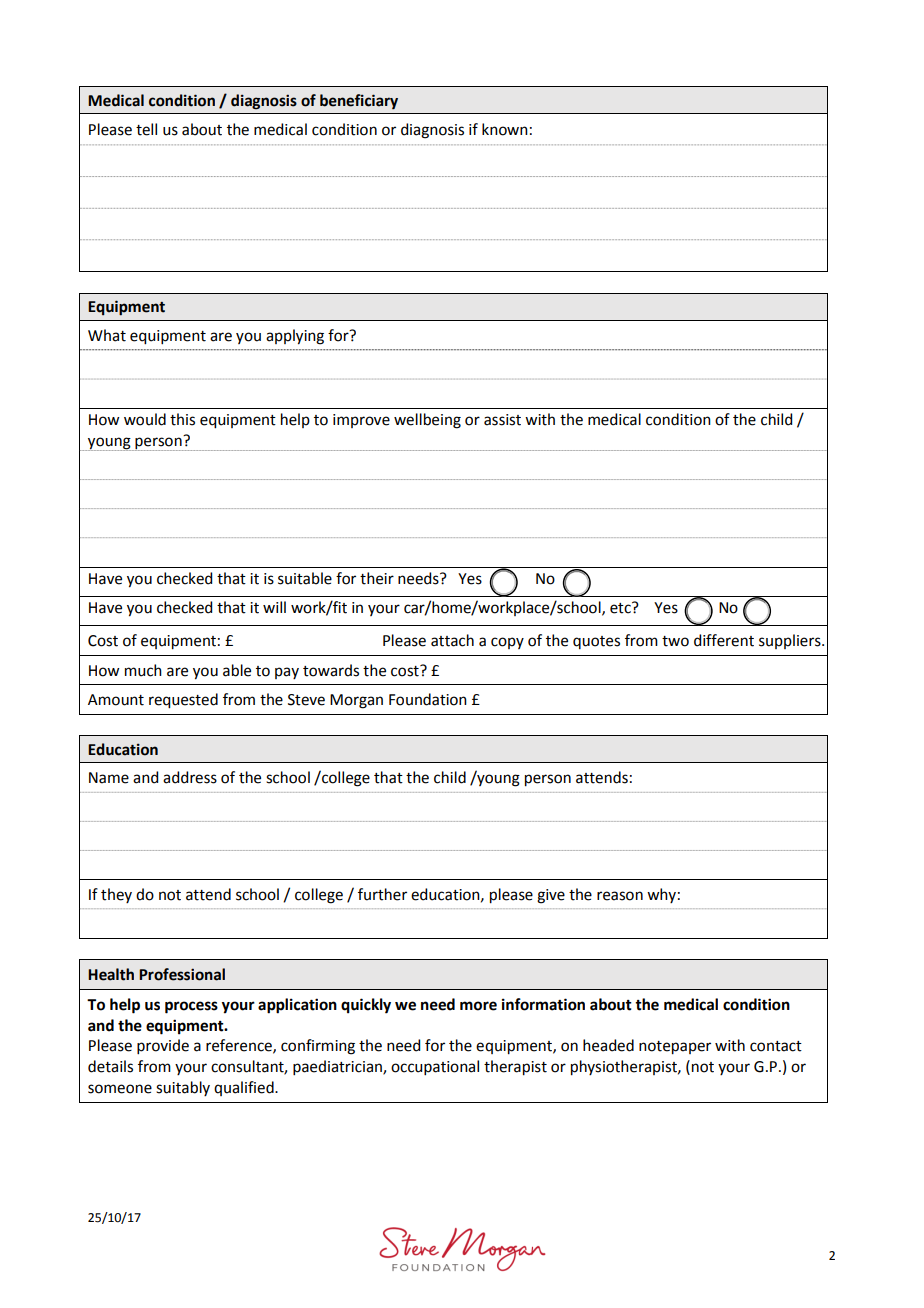  What do you see at coordinates (502, 420) in the screenshot?
I see `assist` at bounding box center [502, 420].
